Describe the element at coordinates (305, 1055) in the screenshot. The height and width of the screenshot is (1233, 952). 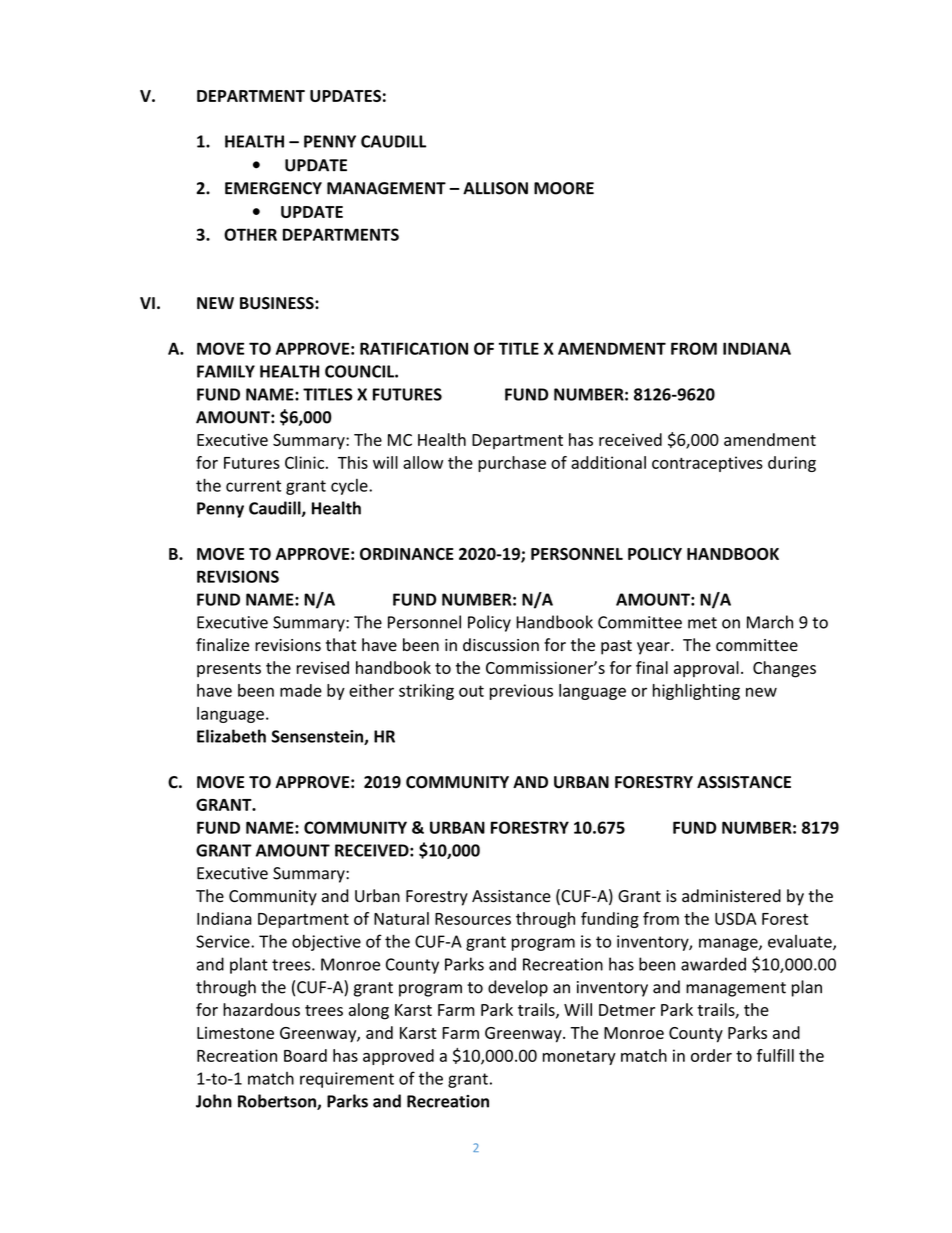
I see `Board` at that location.
